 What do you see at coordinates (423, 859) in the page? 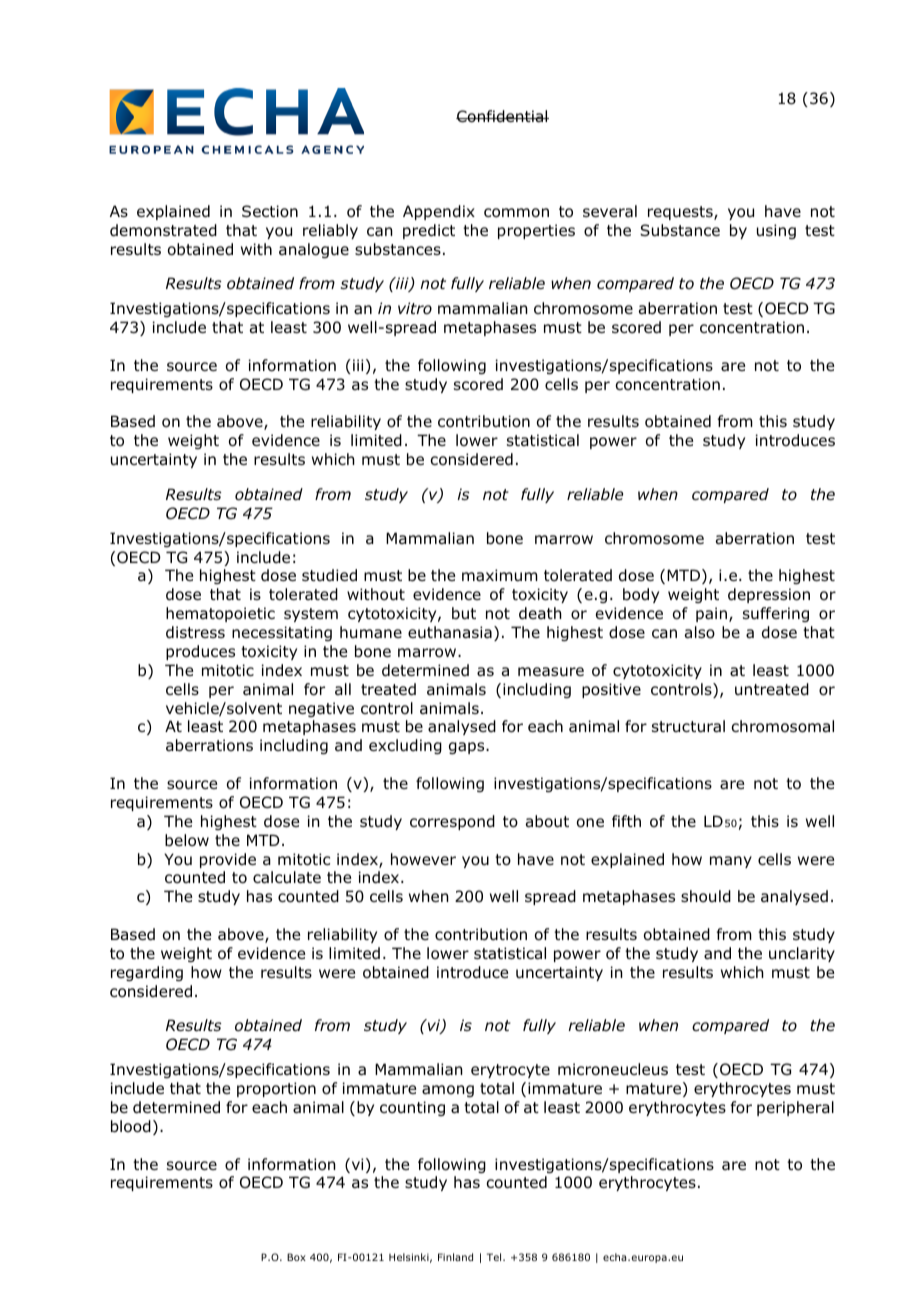
I see `however` at bounding box center [423, 859].
